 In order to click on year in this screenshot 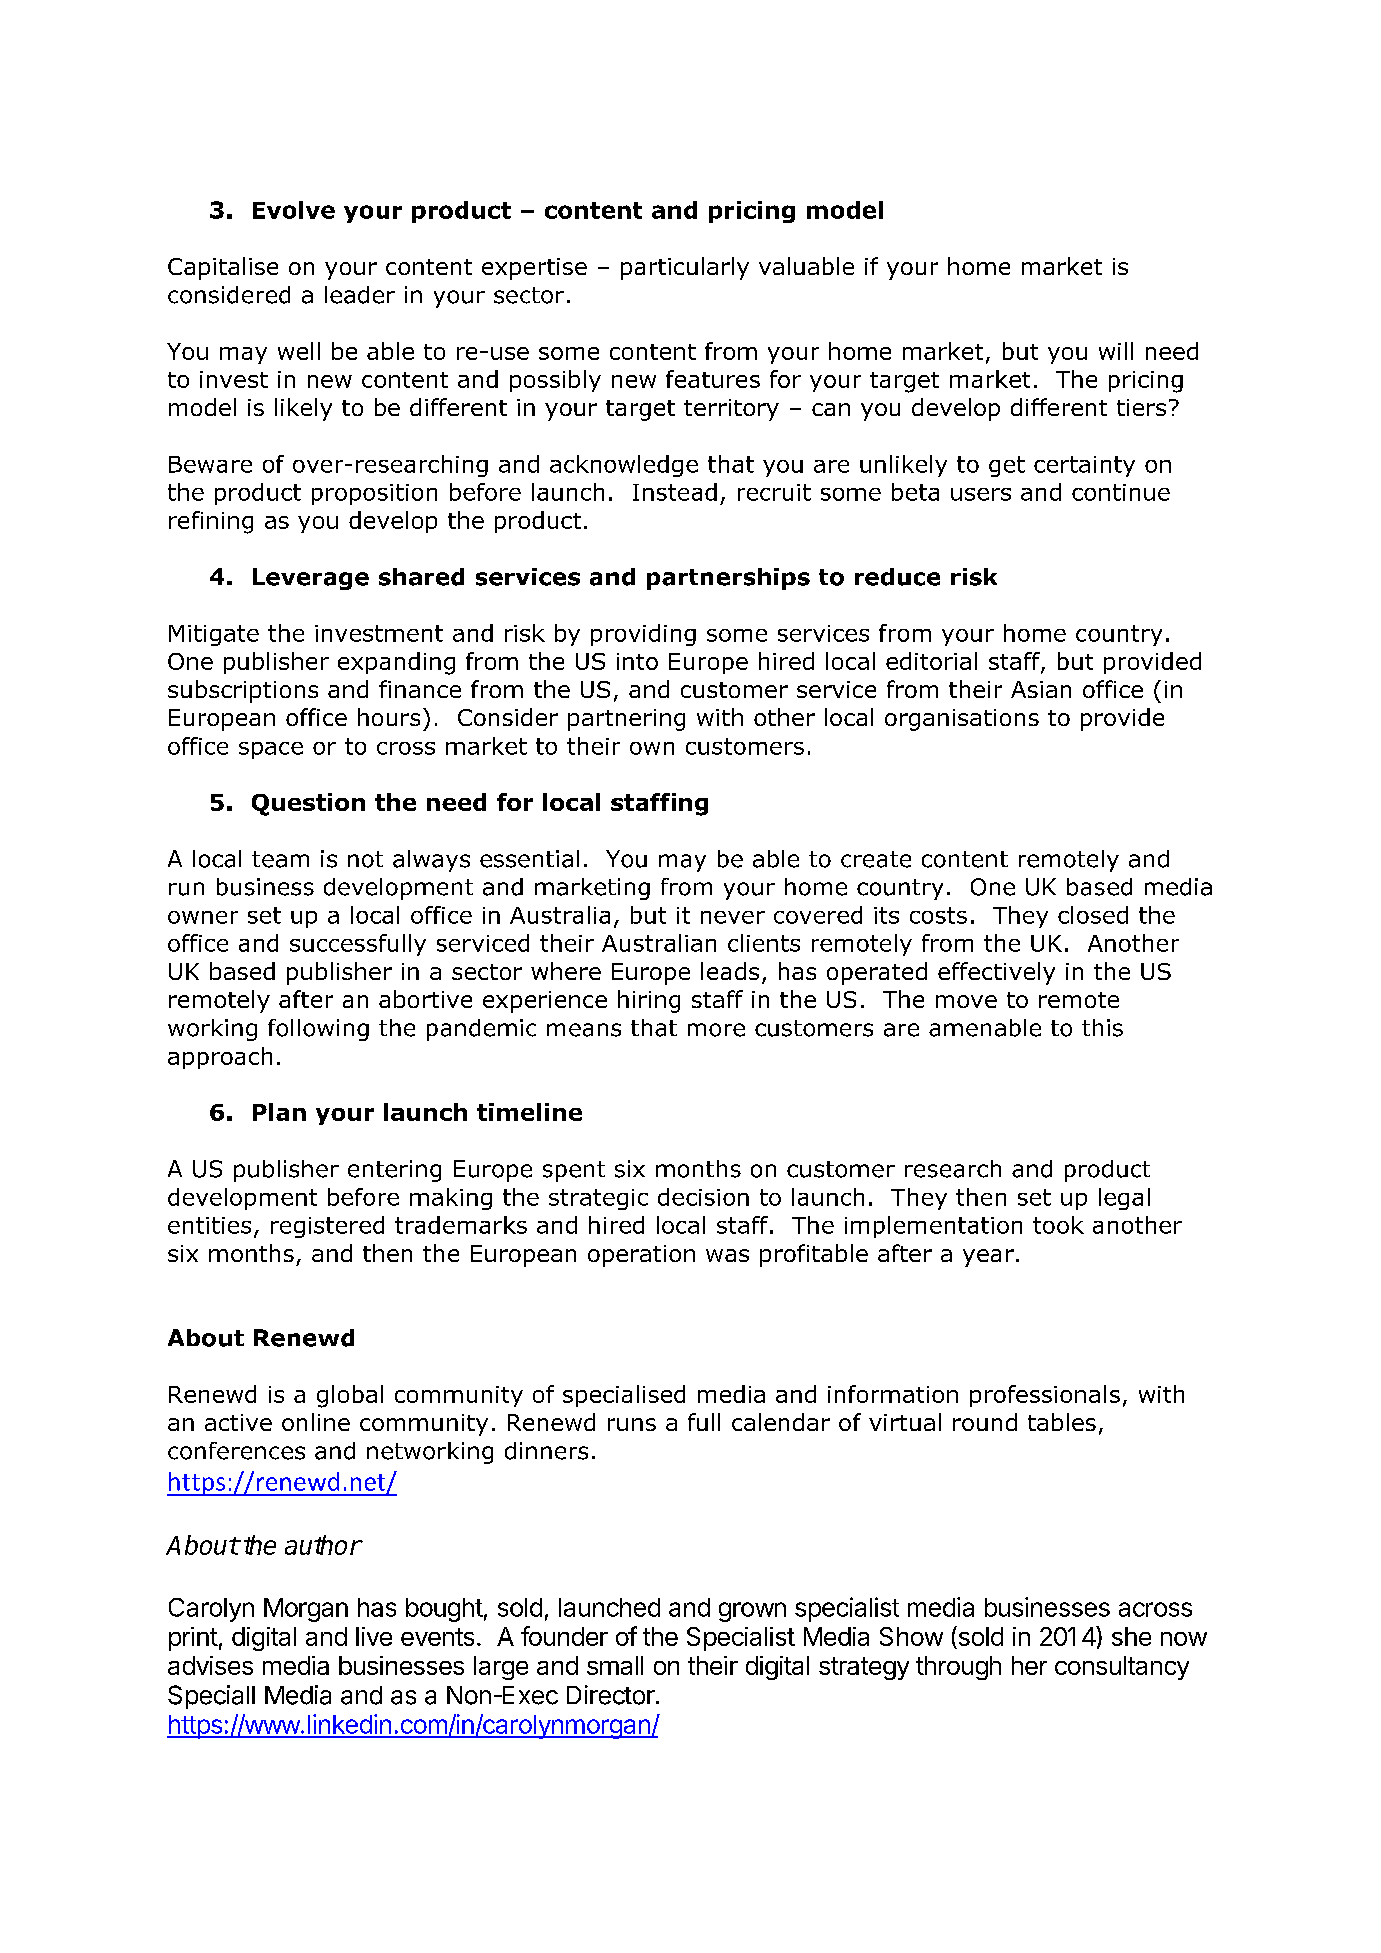, I will do `click(988, 1258)`.
